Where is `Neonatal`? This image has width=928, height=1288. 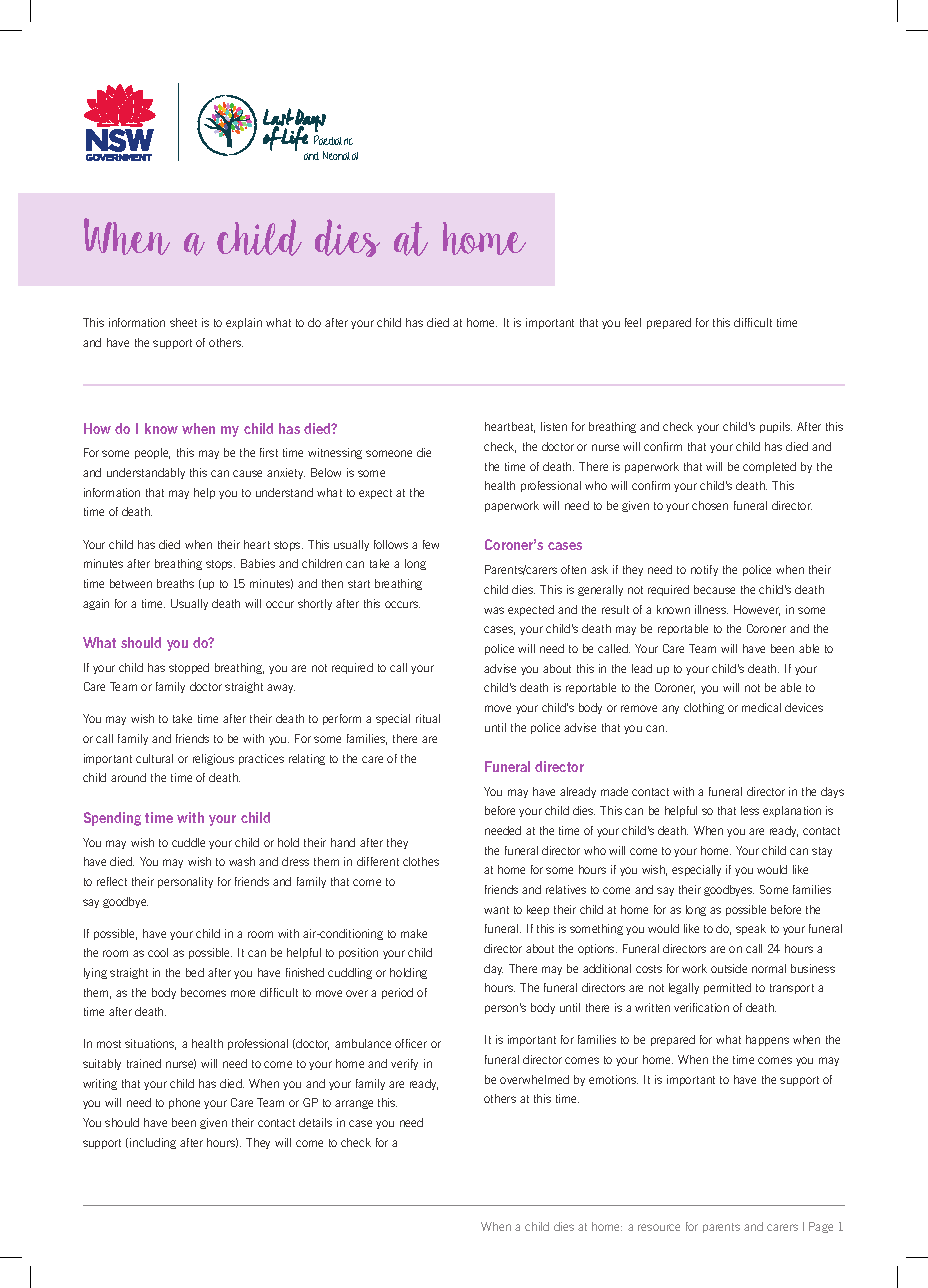 Neonatal is located at coordinates (340, 155).
